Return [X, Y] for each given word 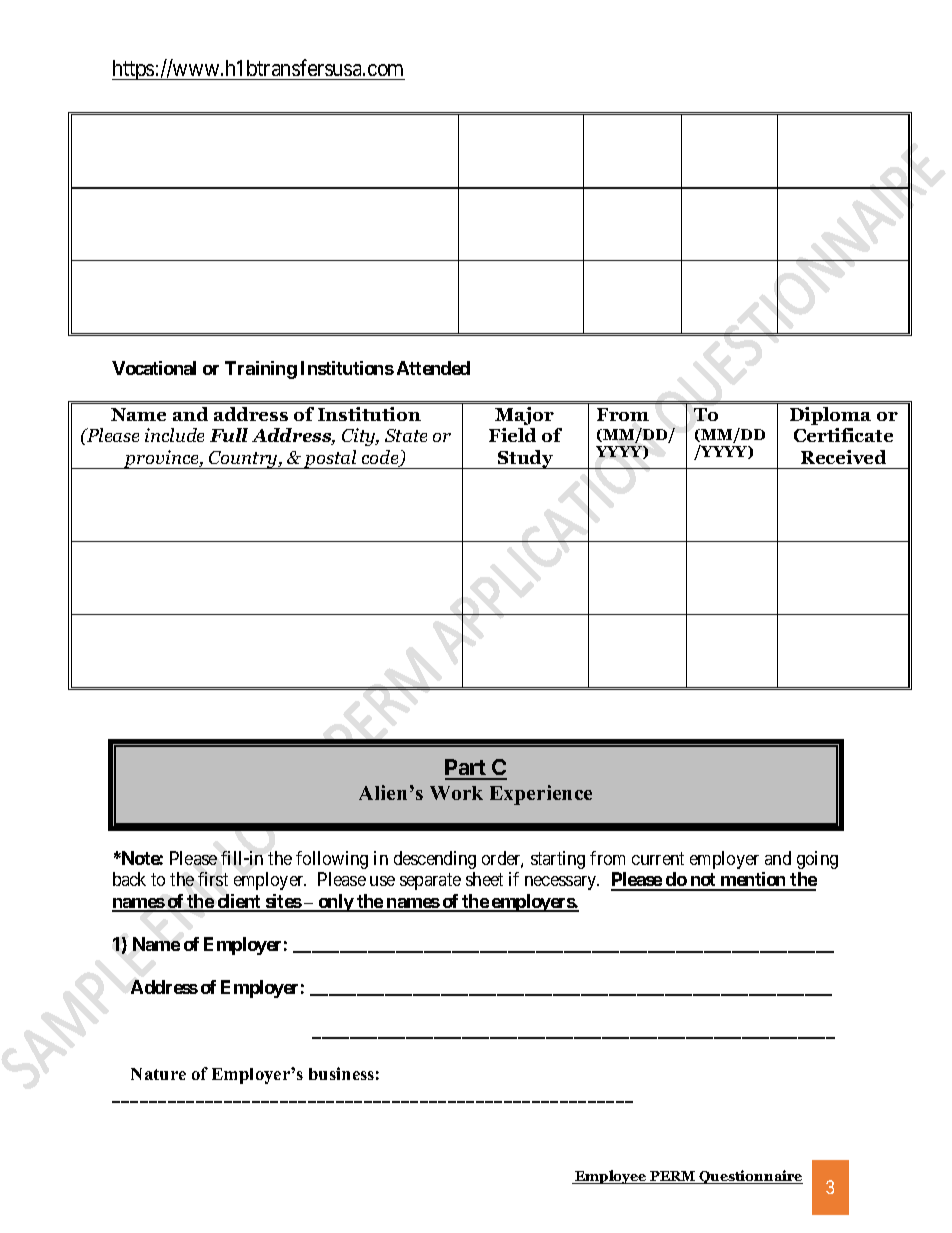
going [817, 860]
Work [456, 793]
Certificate [843, 435]
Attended [433, 368]
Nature [158, 1074]
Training [261, 370]
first [213, 879]
